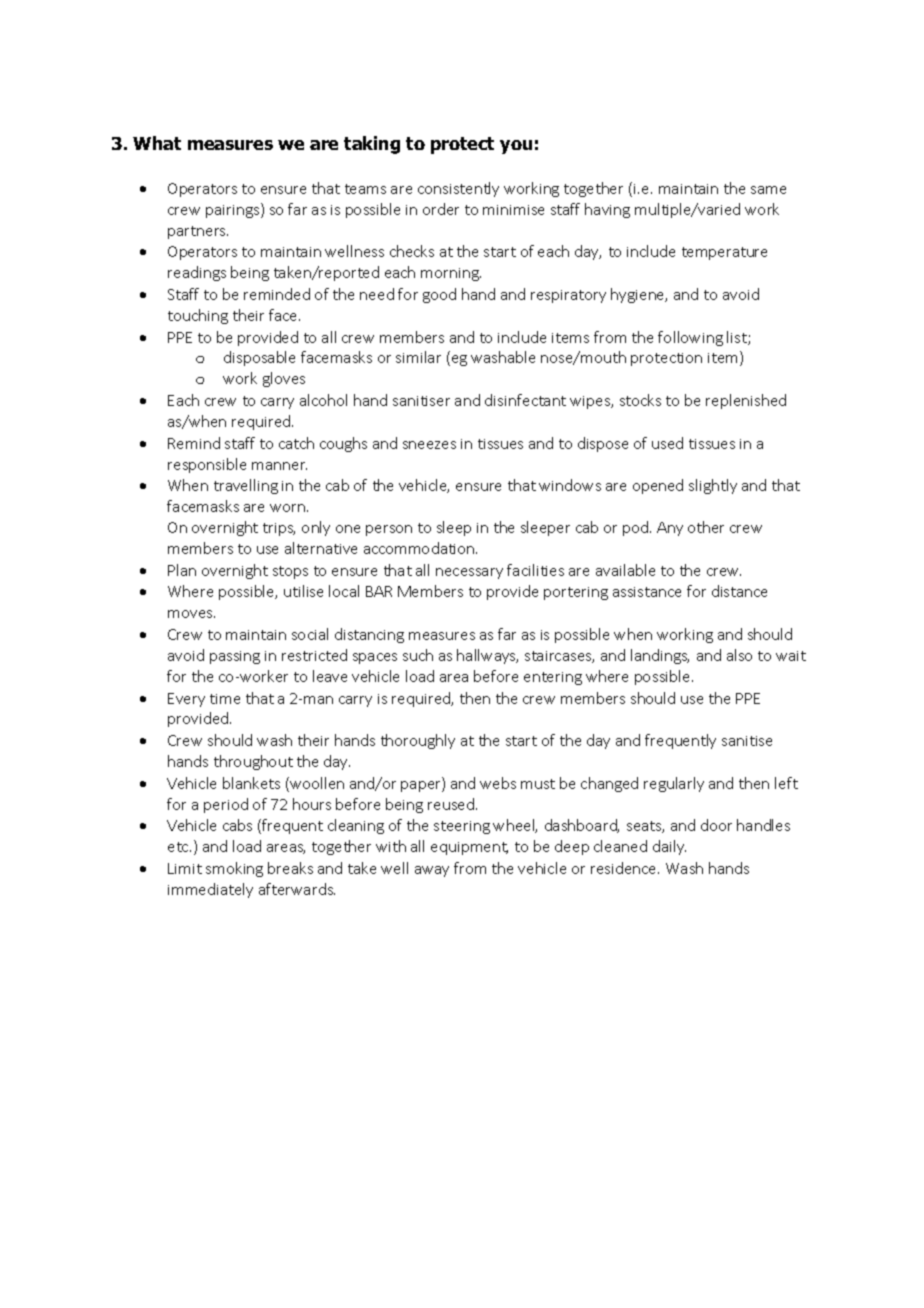 This screenshot has width=924, height=1308. I want to click on smoking, so click(234, 869).
